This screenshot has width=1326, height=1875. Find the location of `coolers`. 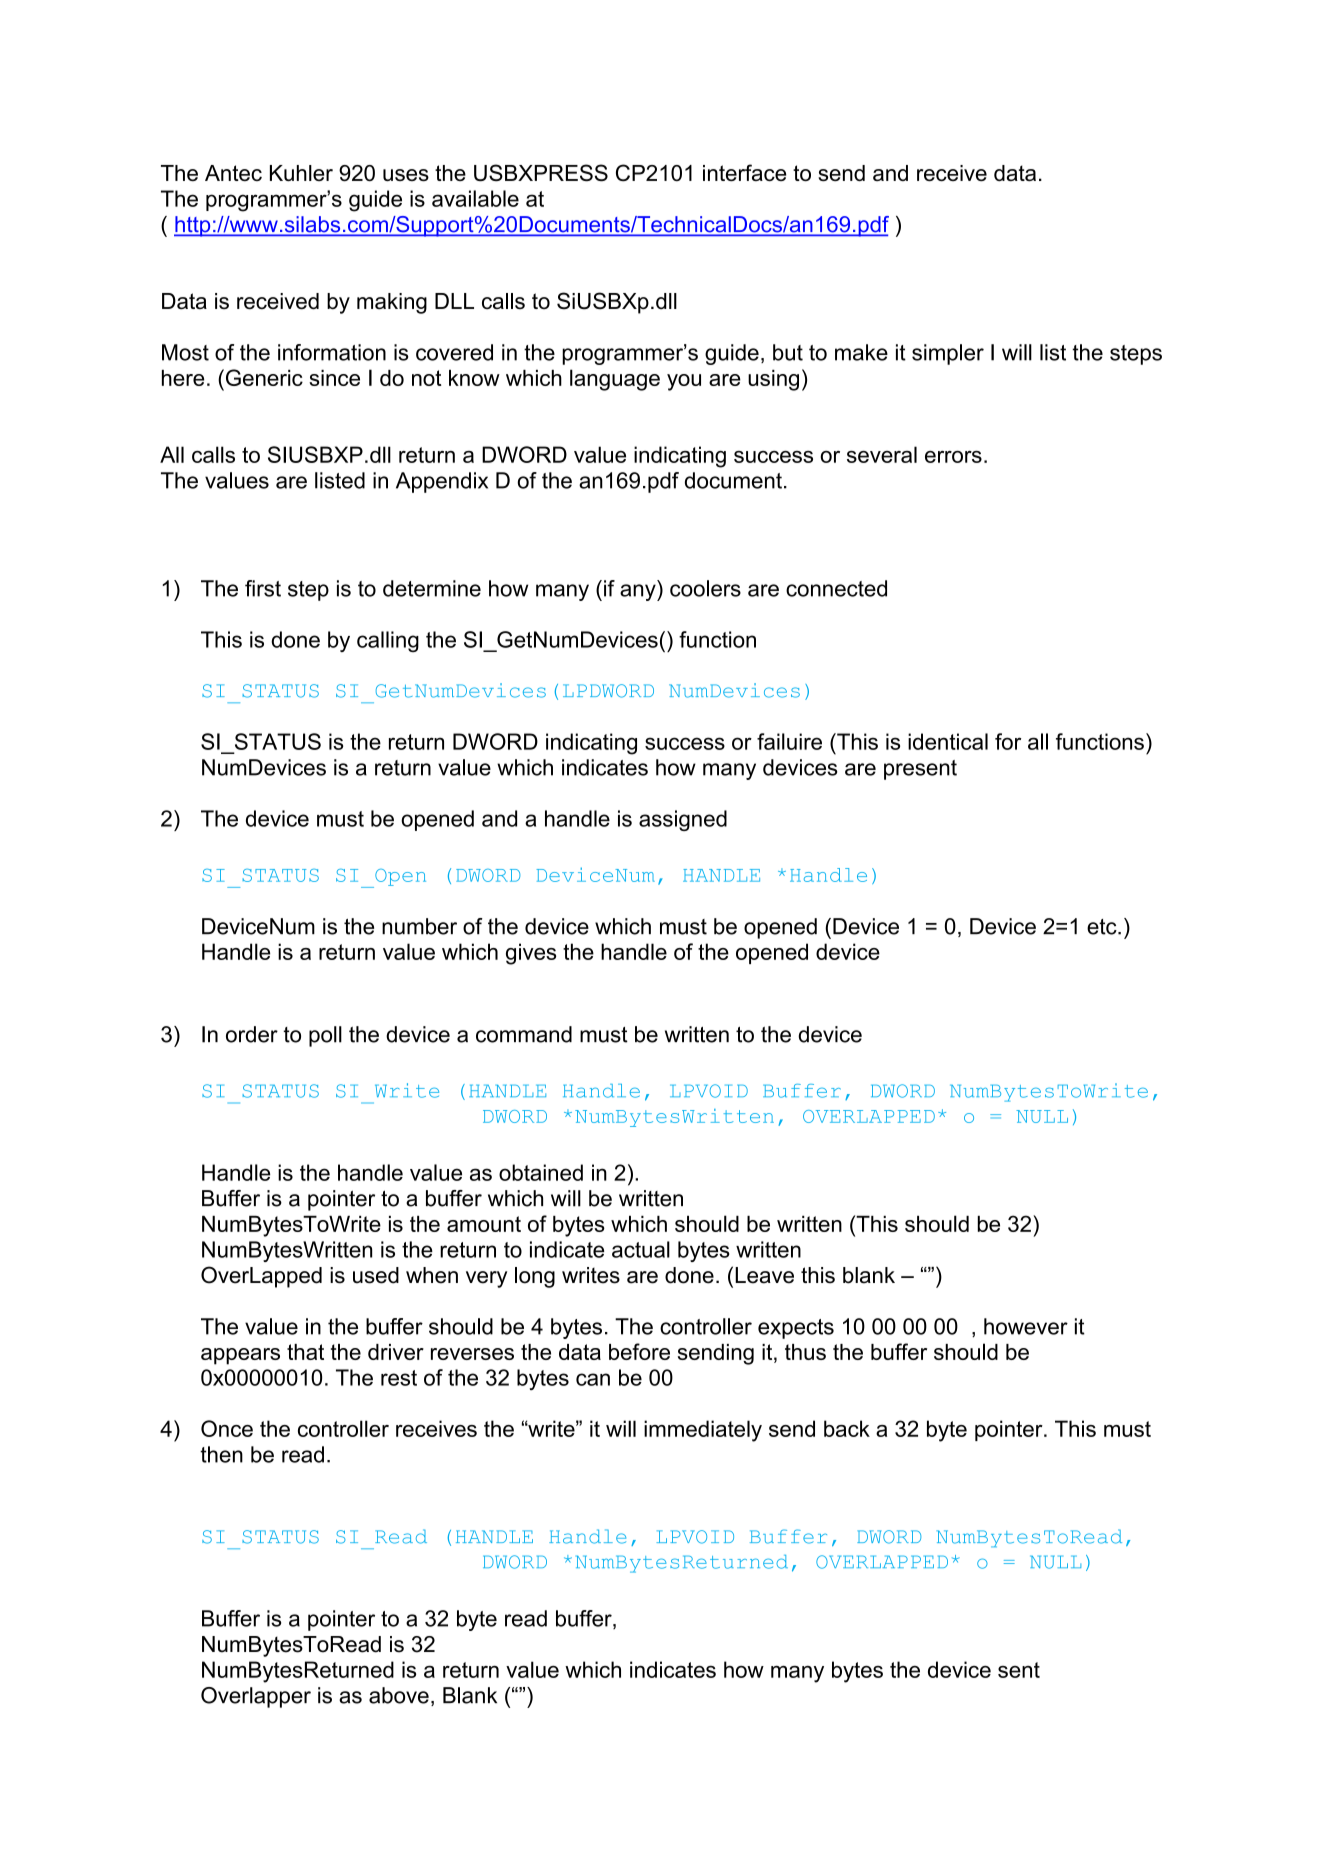

coolers is located at coordinates (705, 588).
